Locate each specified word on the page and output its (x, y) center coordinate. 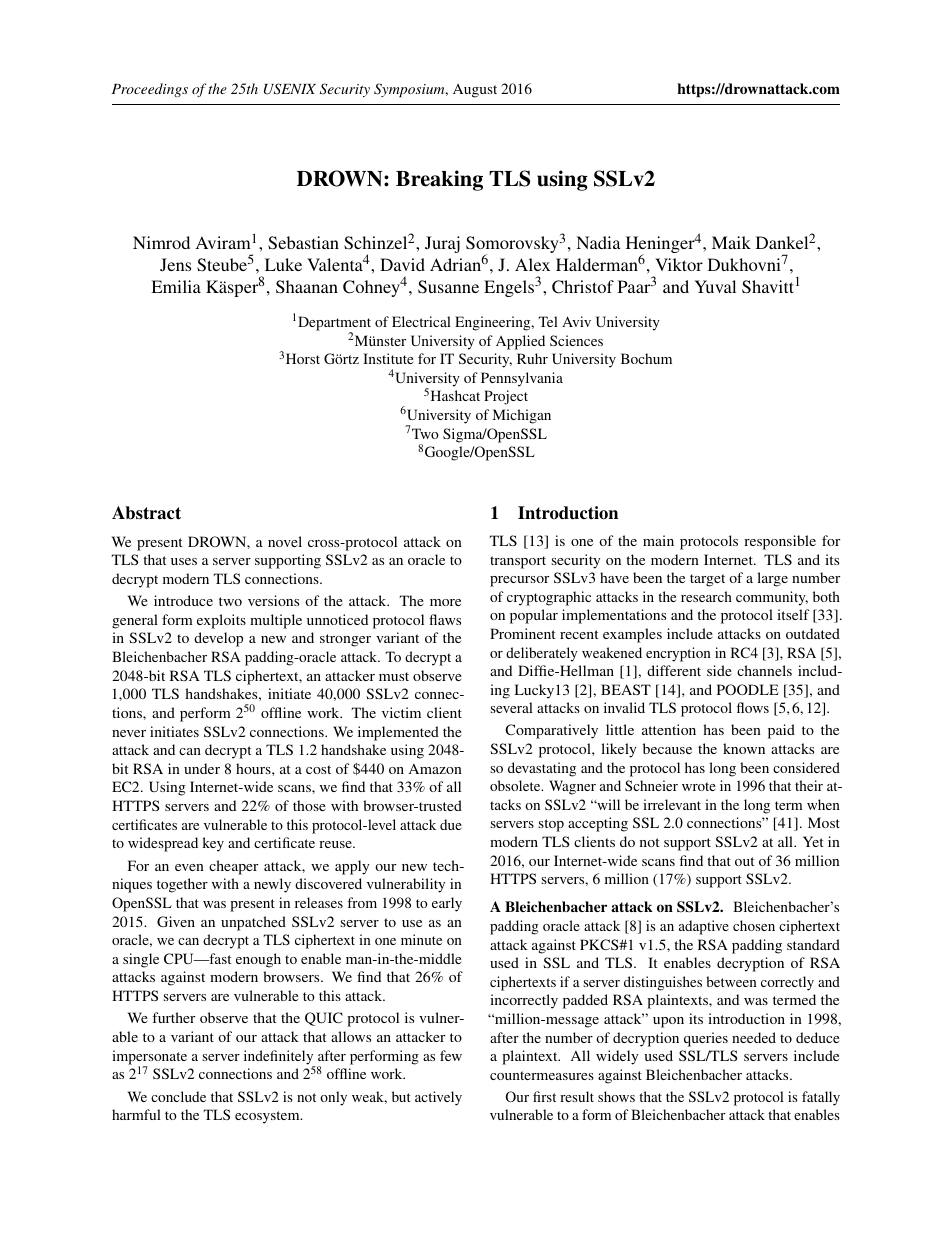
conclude (178, 1096)
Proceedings (150, 90)
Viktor (679, 264)
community (772, 598)
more (445, 602)
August (475, 91)
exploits (221, 621)
